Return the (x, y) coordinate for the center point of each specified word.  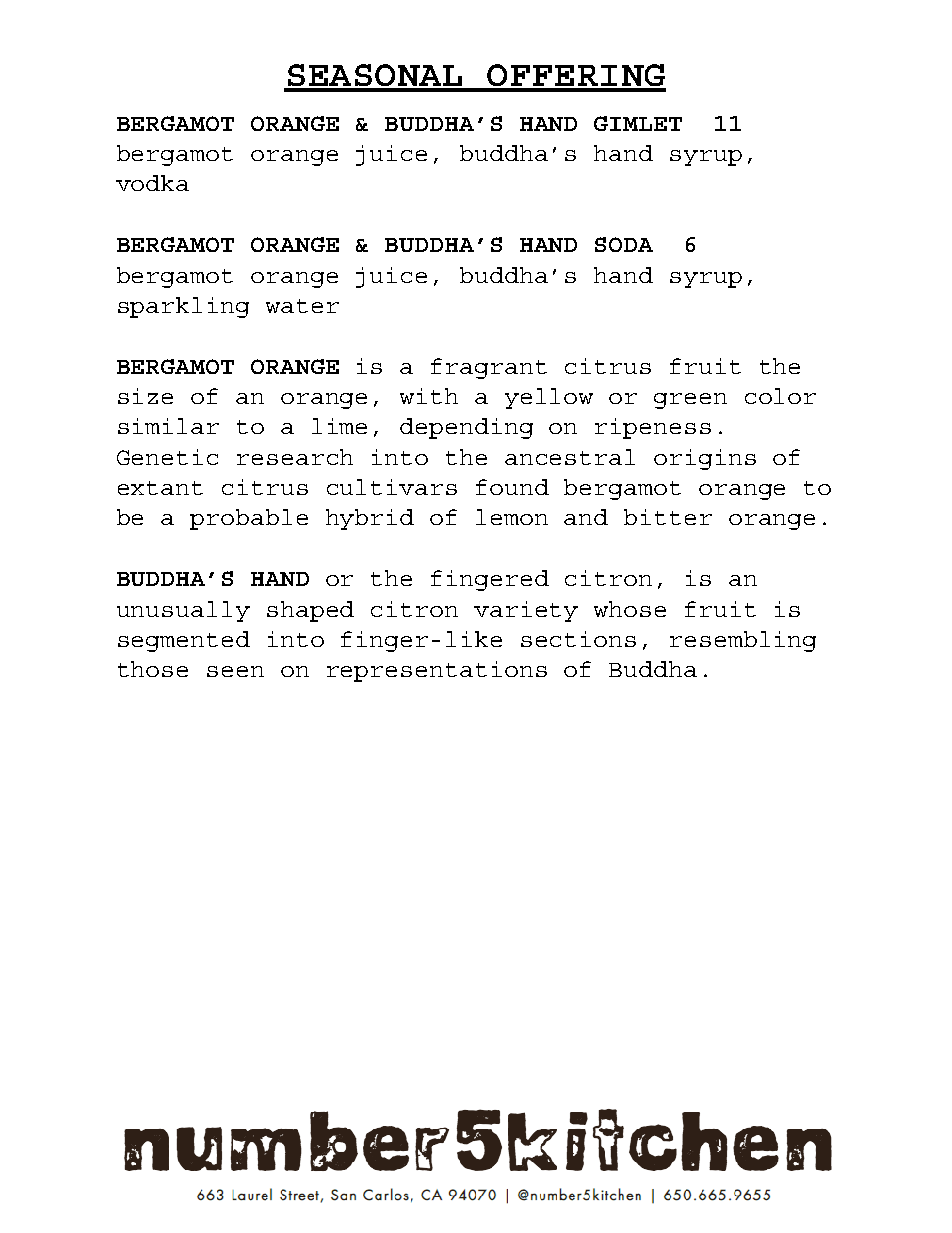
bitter (668, 517)
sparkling (183, 307)
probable (249, 519)
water (302, 306)
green (690, 401)
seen (235, 671)
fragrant (489, 368)
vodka (152, 183)
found (512, 487)
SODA (624, 244)
